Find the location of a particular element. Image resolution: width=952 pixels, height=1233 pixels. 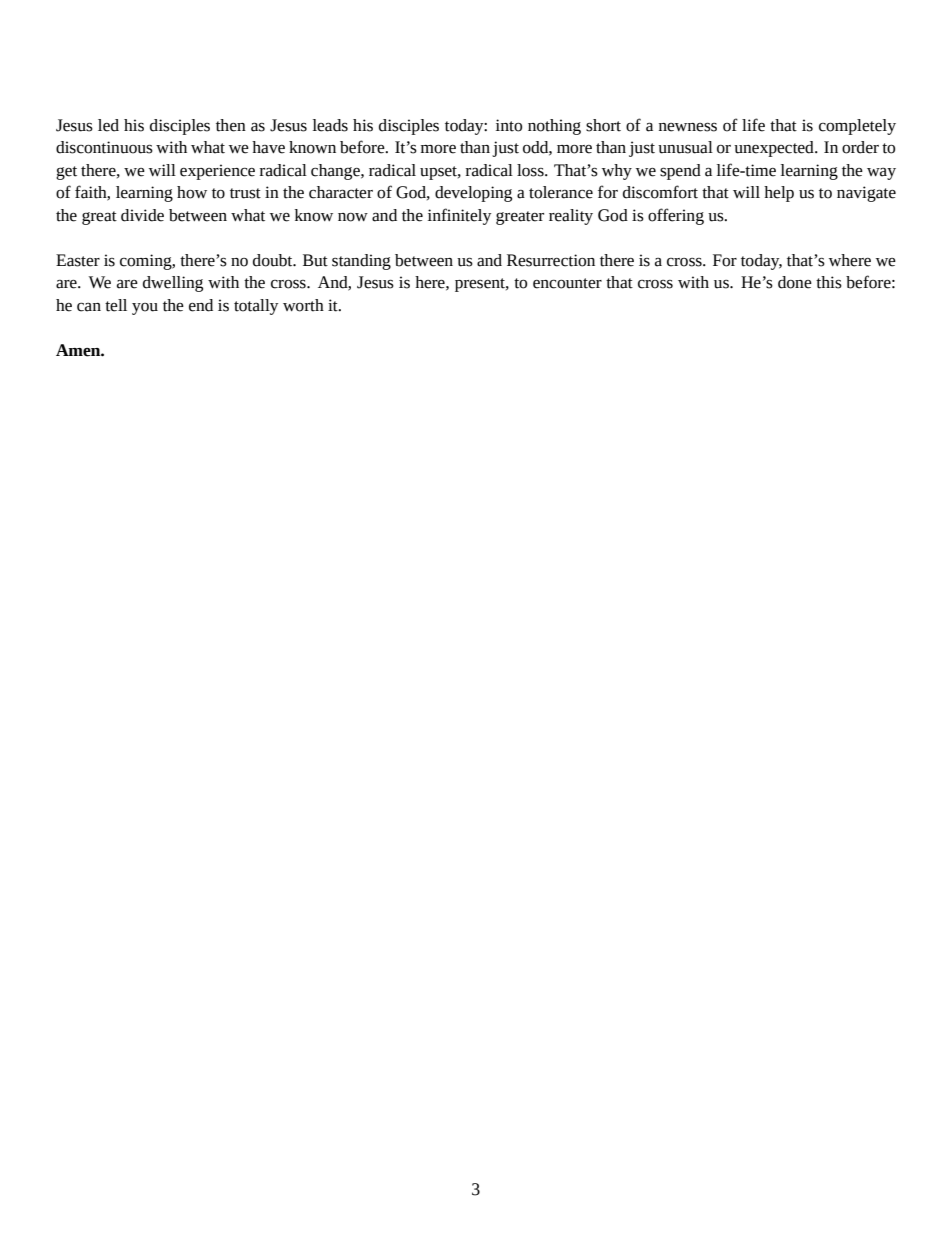

developing is located at coordinates (473, 194).
